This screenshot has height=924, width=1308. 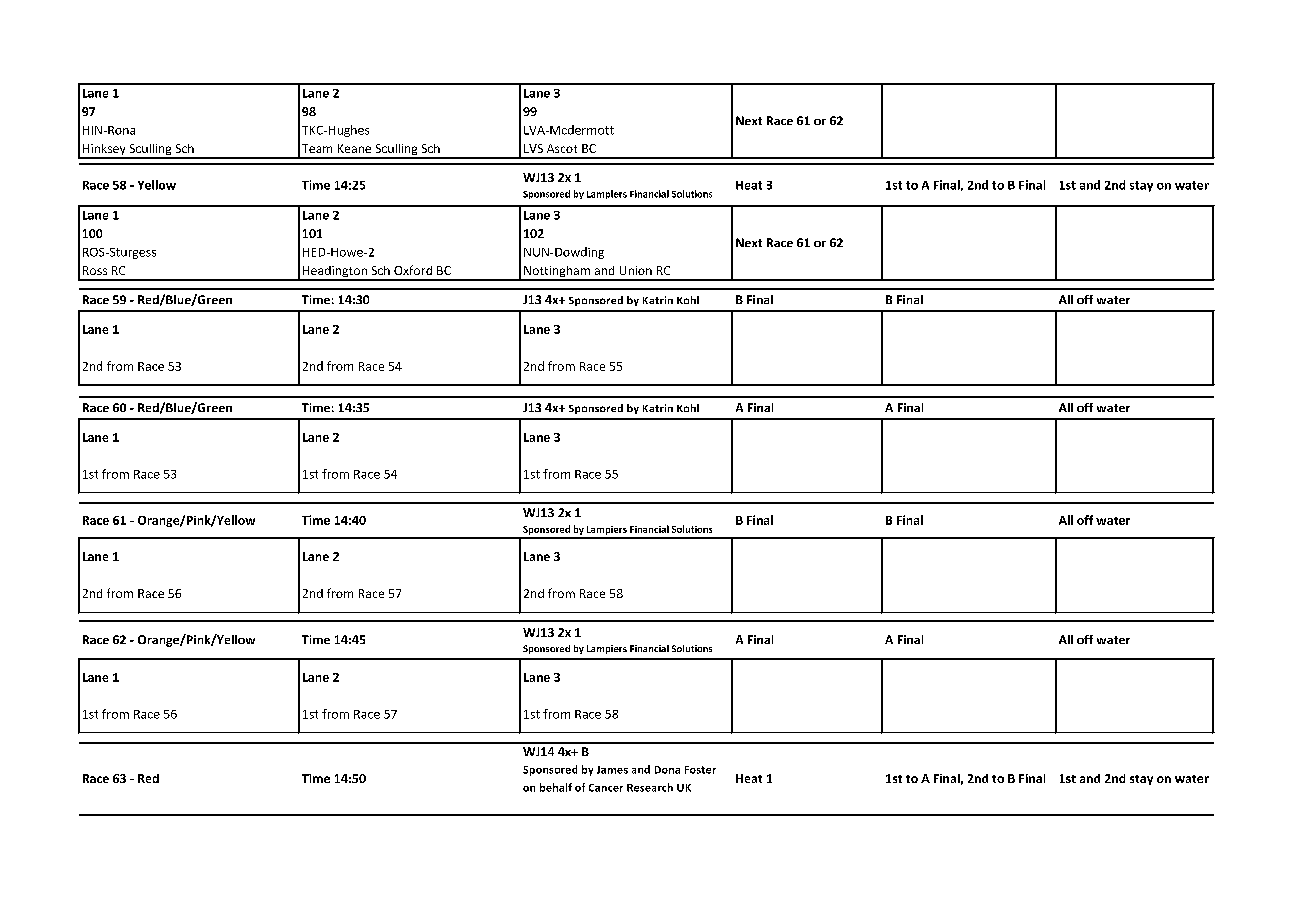 I want to click on Cancer, so click(x=606, y=788).
